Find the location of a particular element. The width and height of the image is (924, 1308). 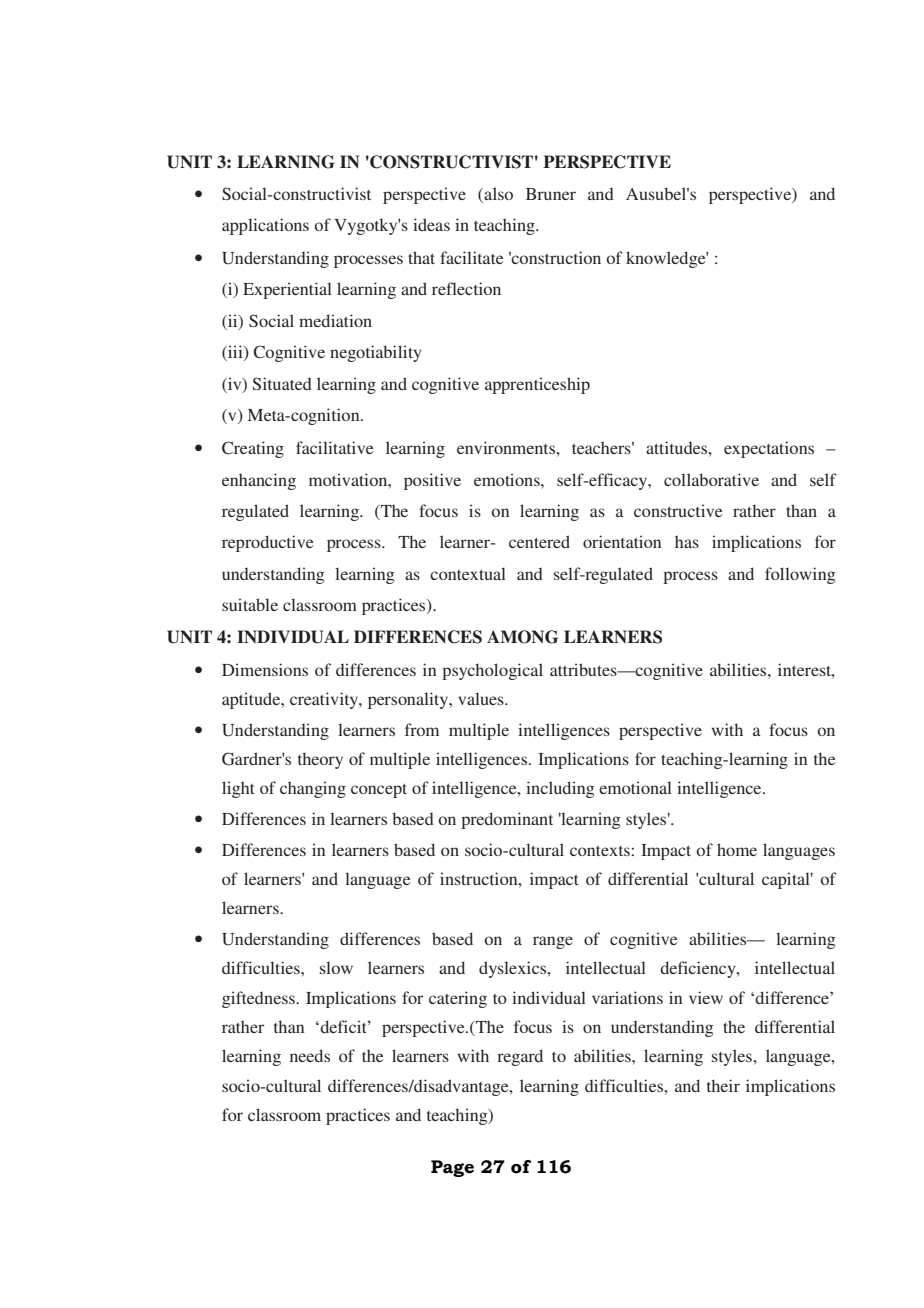

regard is located at coordinates (520, 1057).
